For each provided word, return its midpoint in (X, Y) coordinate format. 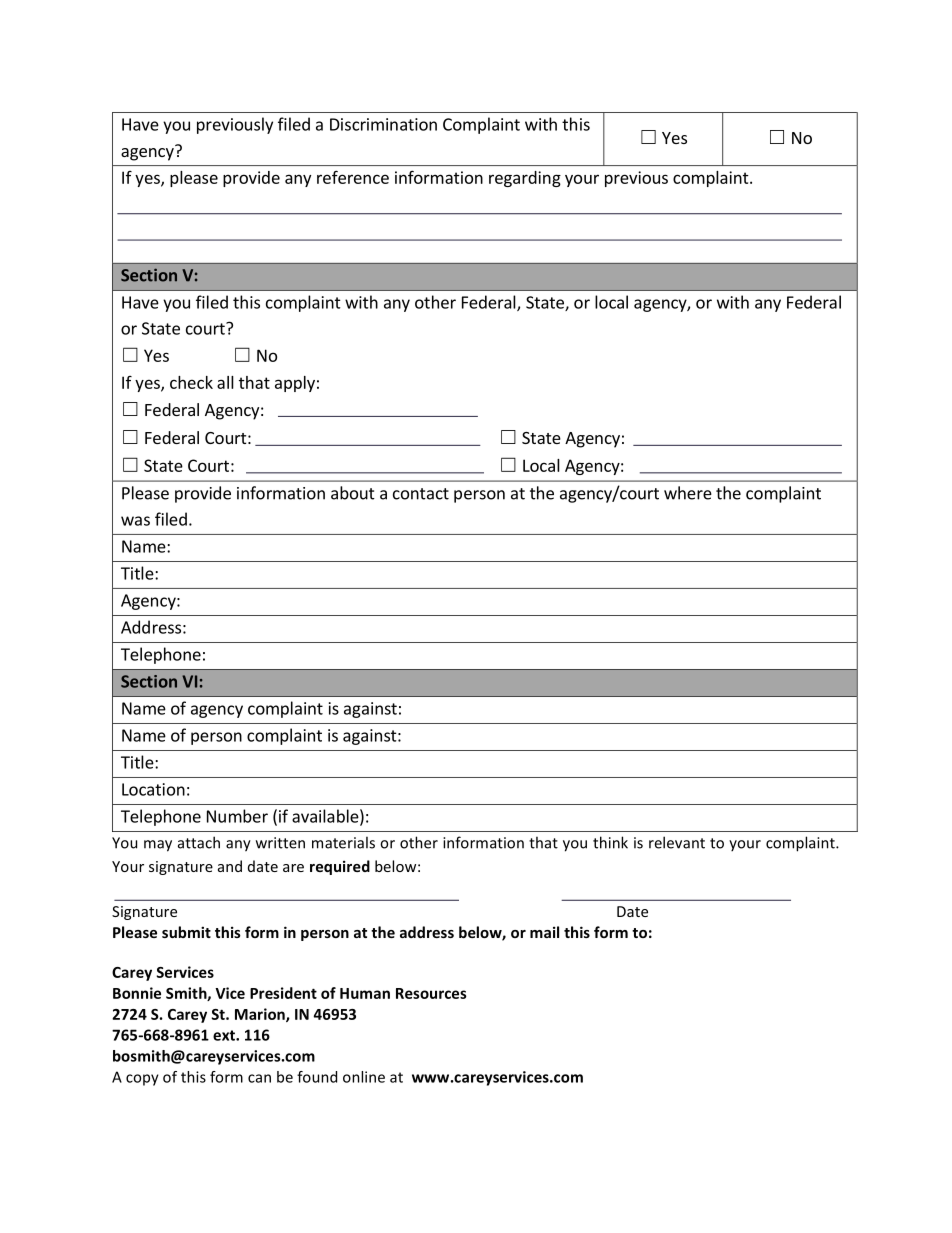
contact (421, 494)
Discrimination (383, 124)
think (610, 842)
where (688, 493)
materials (343, 842)
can (259, 1078)
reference (353, 177)
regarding (525, 179)
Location (153, 789)
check (191, 382)
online (364, 1077)
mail (544, 932)
